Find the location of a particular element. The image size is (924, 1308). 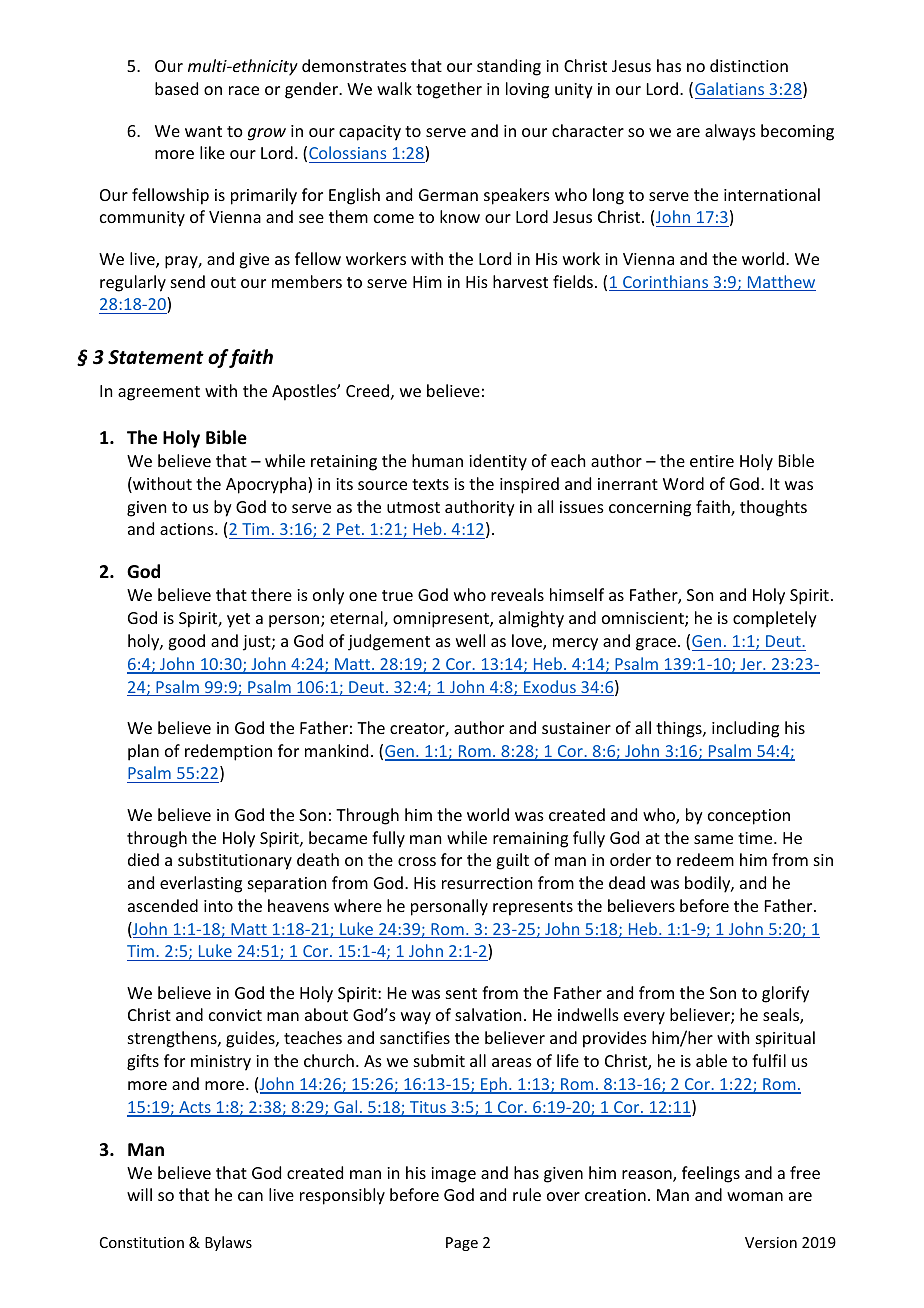

agreement is located at coordinates (159, 393).
